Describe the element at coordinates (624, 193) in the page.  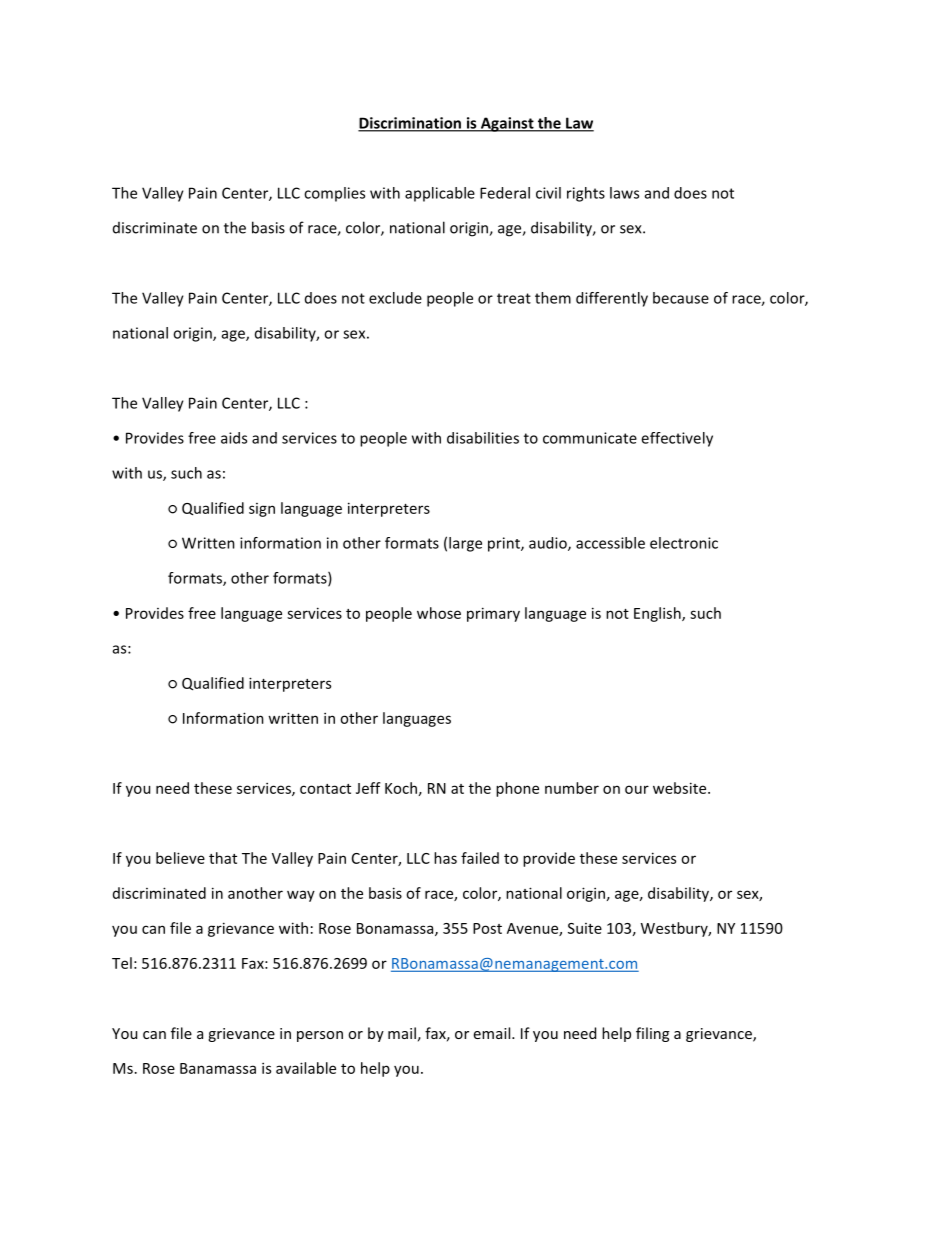
I see `laws` at that location.
